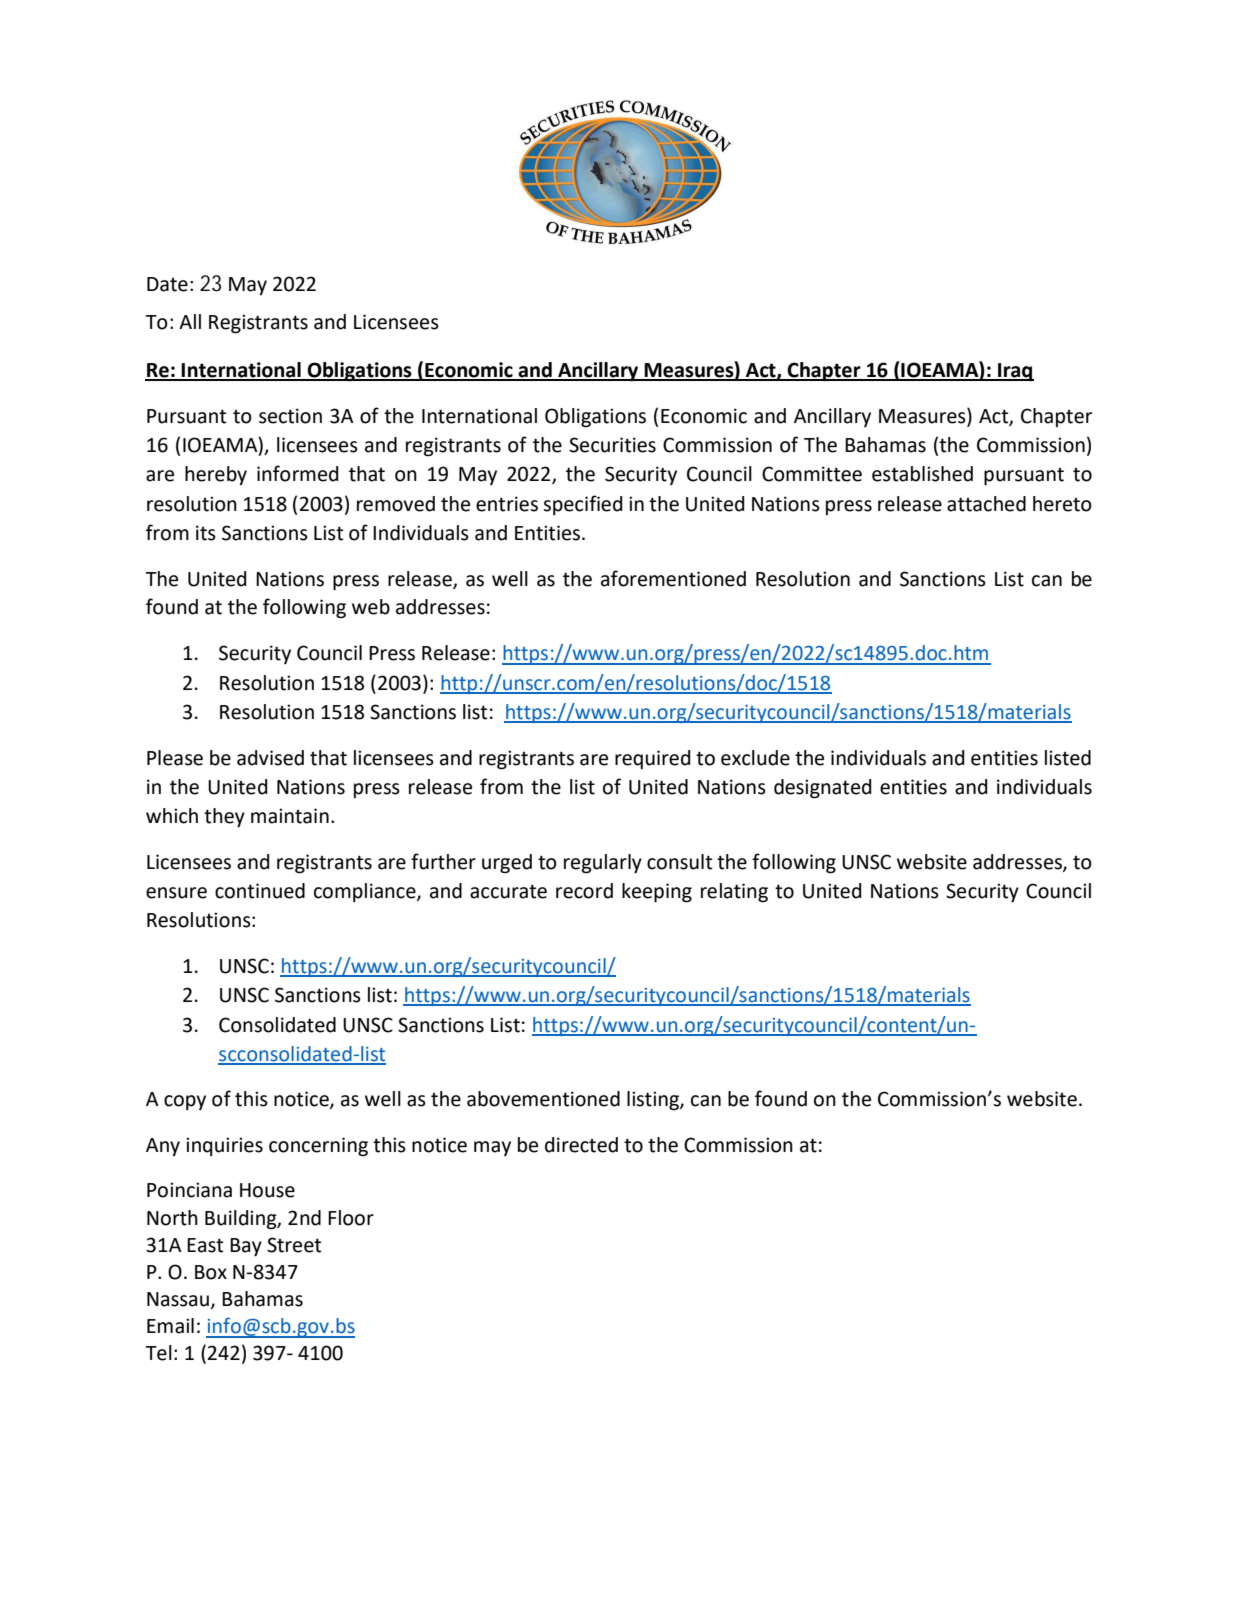 The width and height of the screenshot is (1239, 1603). Describe the element at coordinates (612, 445) in the screenshot. I see `Securities` at that location.
